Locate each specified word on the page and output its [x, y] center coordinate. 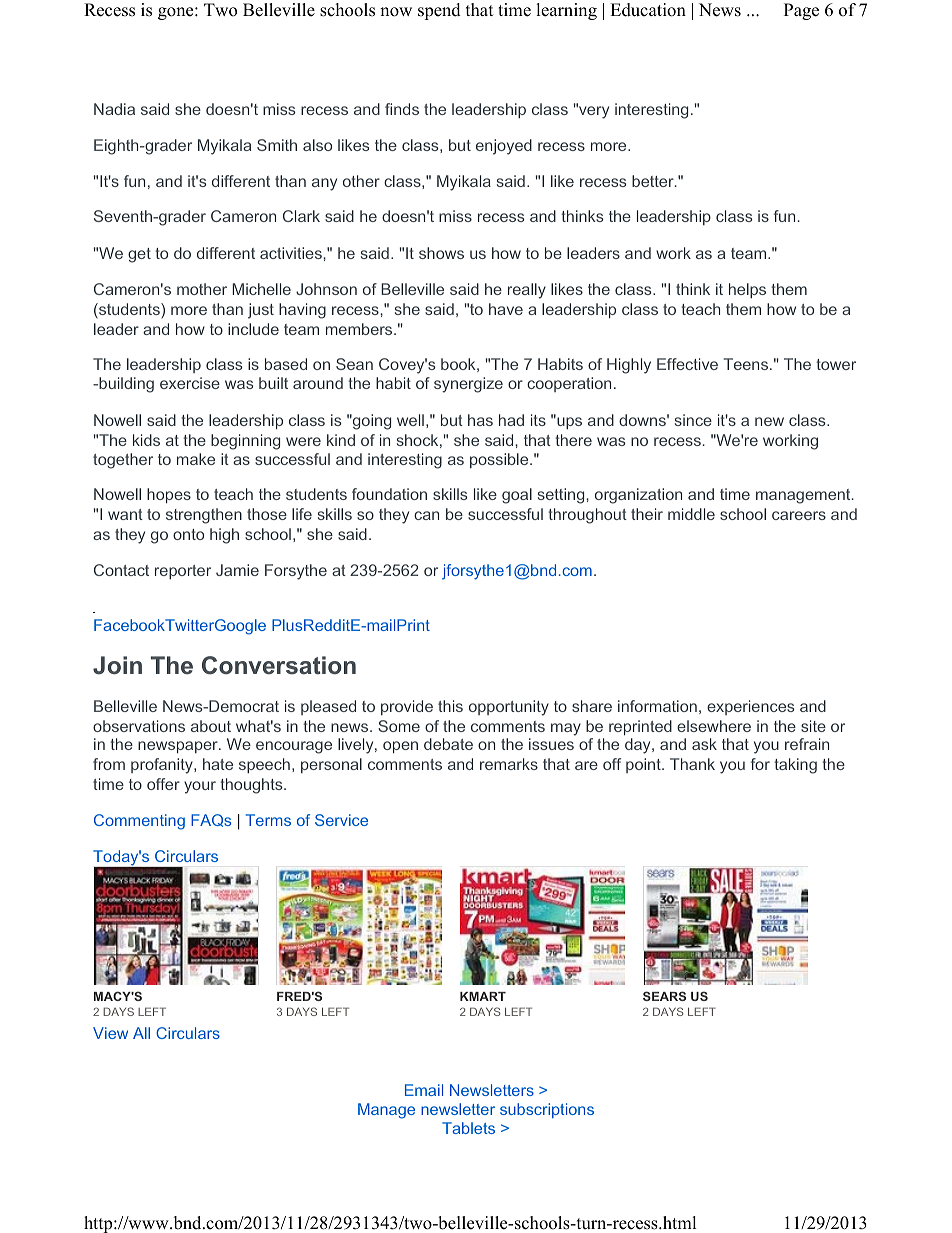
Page [801, 11]
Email [424, 1090]
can [426, 515]
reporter [183, 572]
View [110, 1033]
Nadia [114, 109]
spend [439, 11]
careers [799, 515]
